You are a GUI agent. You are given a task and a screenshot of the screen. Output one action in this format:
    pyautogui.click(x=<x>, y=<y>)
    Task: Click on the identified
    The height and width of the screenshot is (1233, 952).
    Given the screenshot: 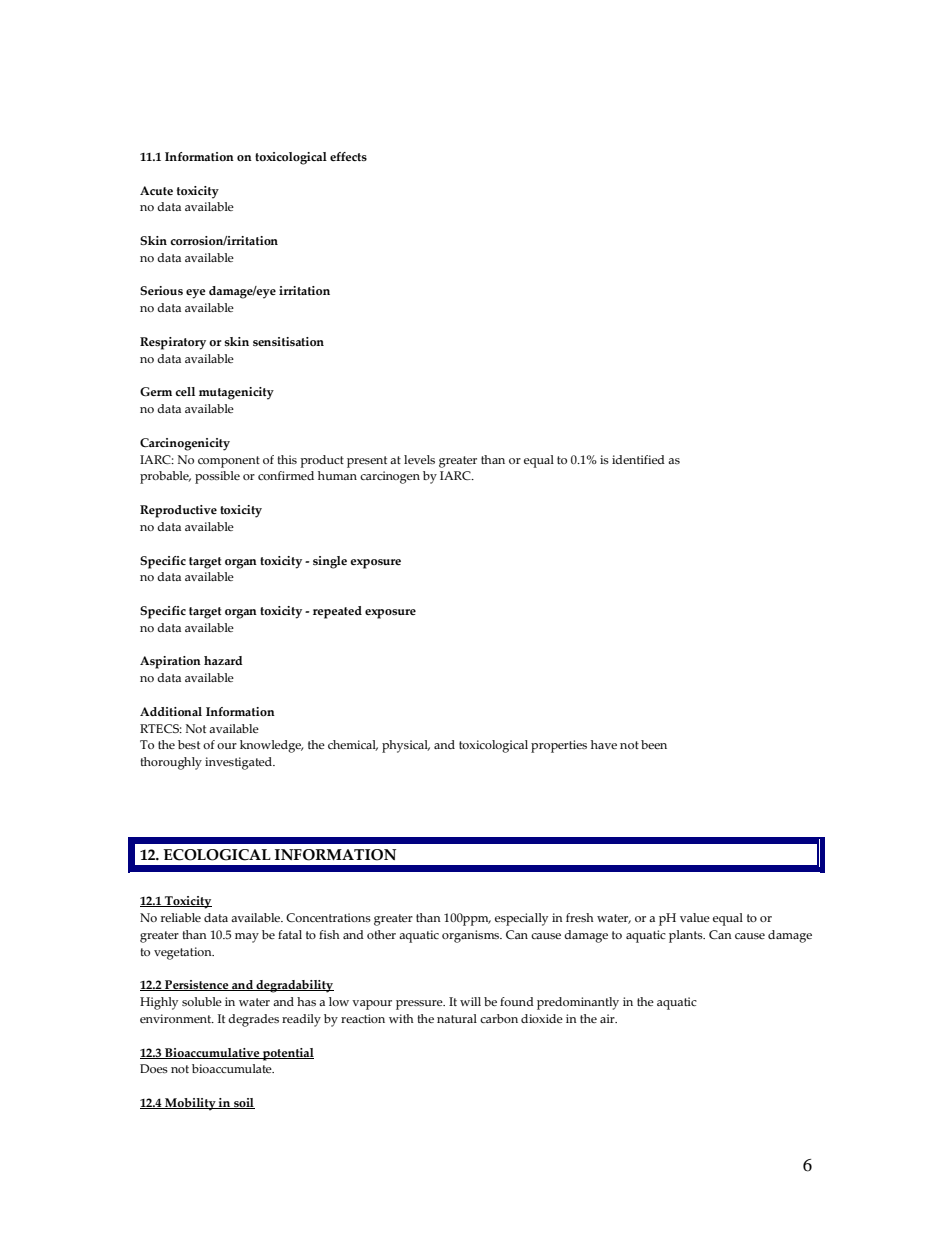 What is the action you would take?
    pyautogui.click(x=638, y=459)
